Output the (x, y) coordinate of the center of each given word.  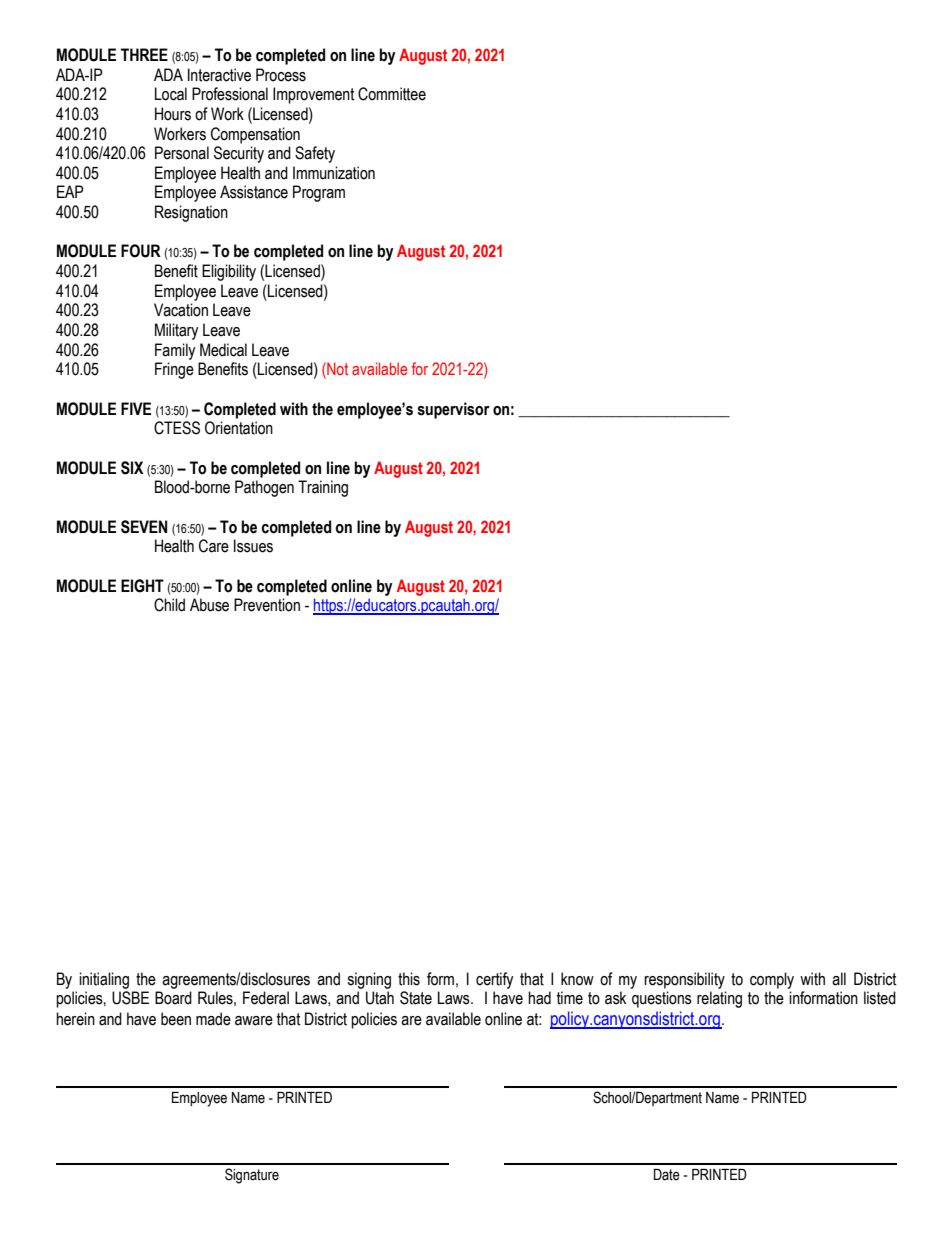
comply (772, 980)
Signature (252, 1176)
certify (495, 980)
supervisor (453, 410)
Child (169, 605)
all (839, 979)
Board (173, 998)
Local (171, 94)
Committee (392, 94)
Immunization (334, 173)
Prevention (267, 605)
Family (175, 351)
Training (323, 488)
